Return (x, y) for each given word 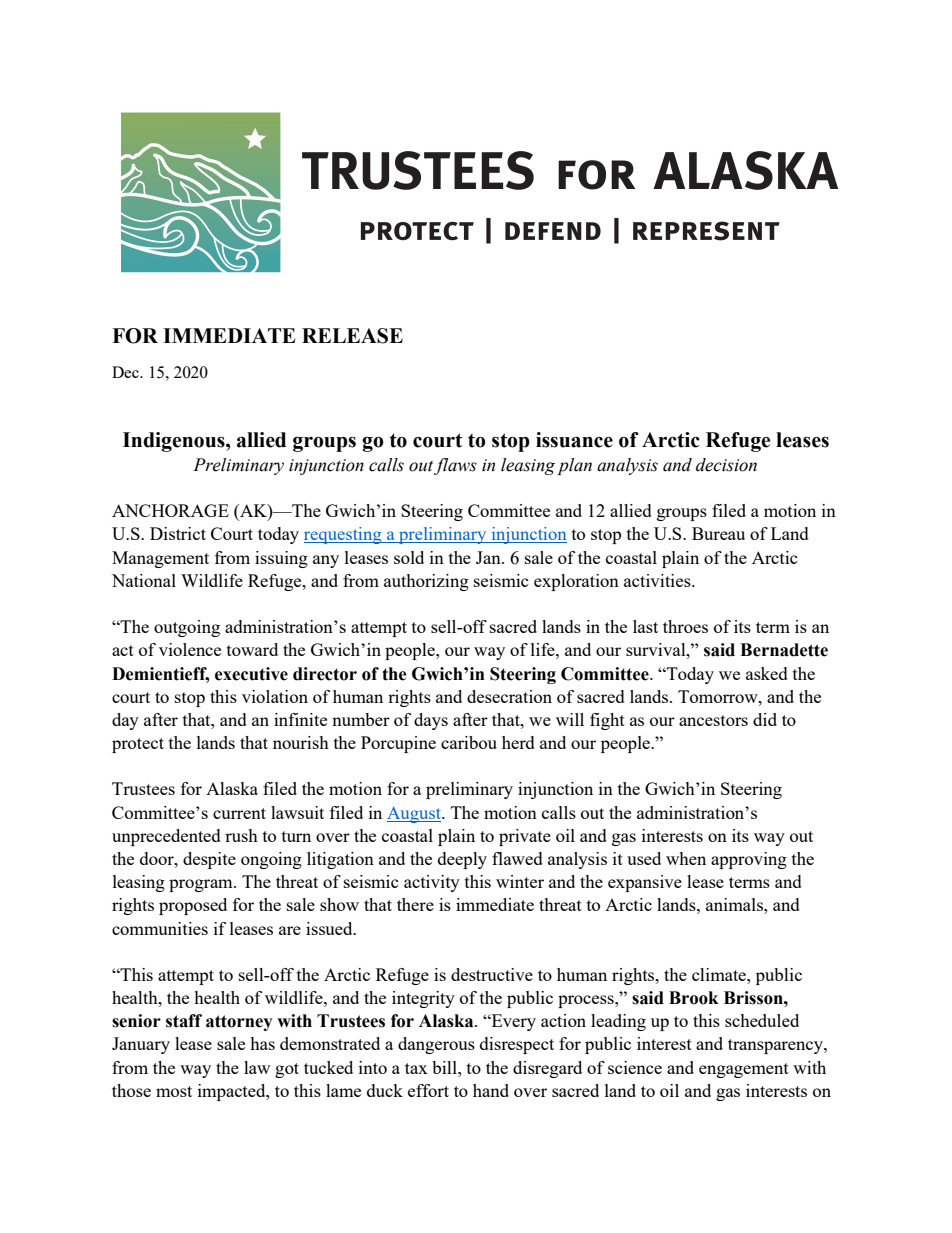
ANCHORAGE (170, 510)
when (686, 858)
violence (190, 649)
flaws (455, 466)
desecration (509, 696)
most (174, 1091)
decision (726, 465)
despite (209, 860)
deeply (462, 860)
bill (445, 1067)
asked (767, 673)
